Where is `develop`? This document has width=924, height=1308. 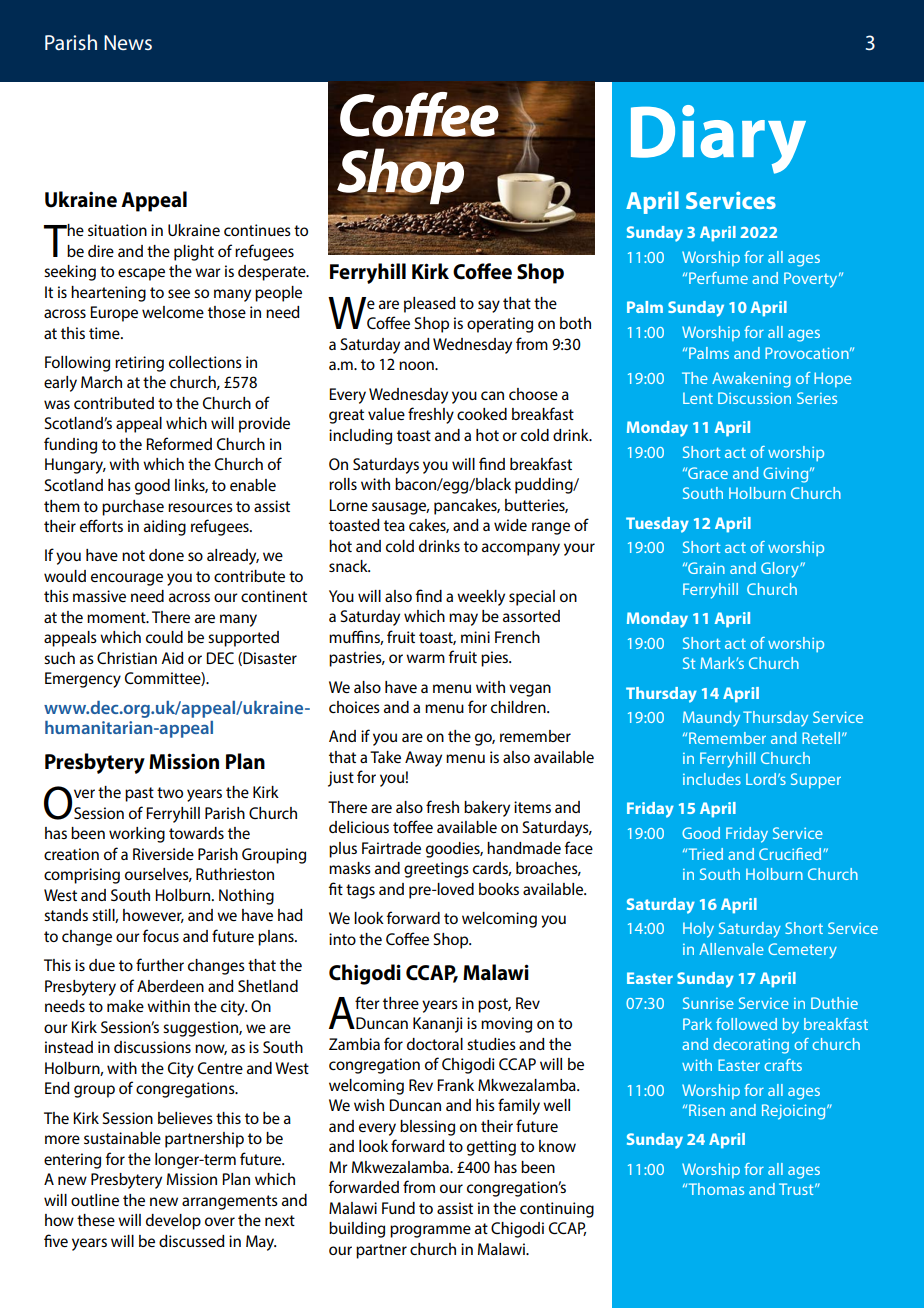 develop is located at coordinates (173, 1222).
